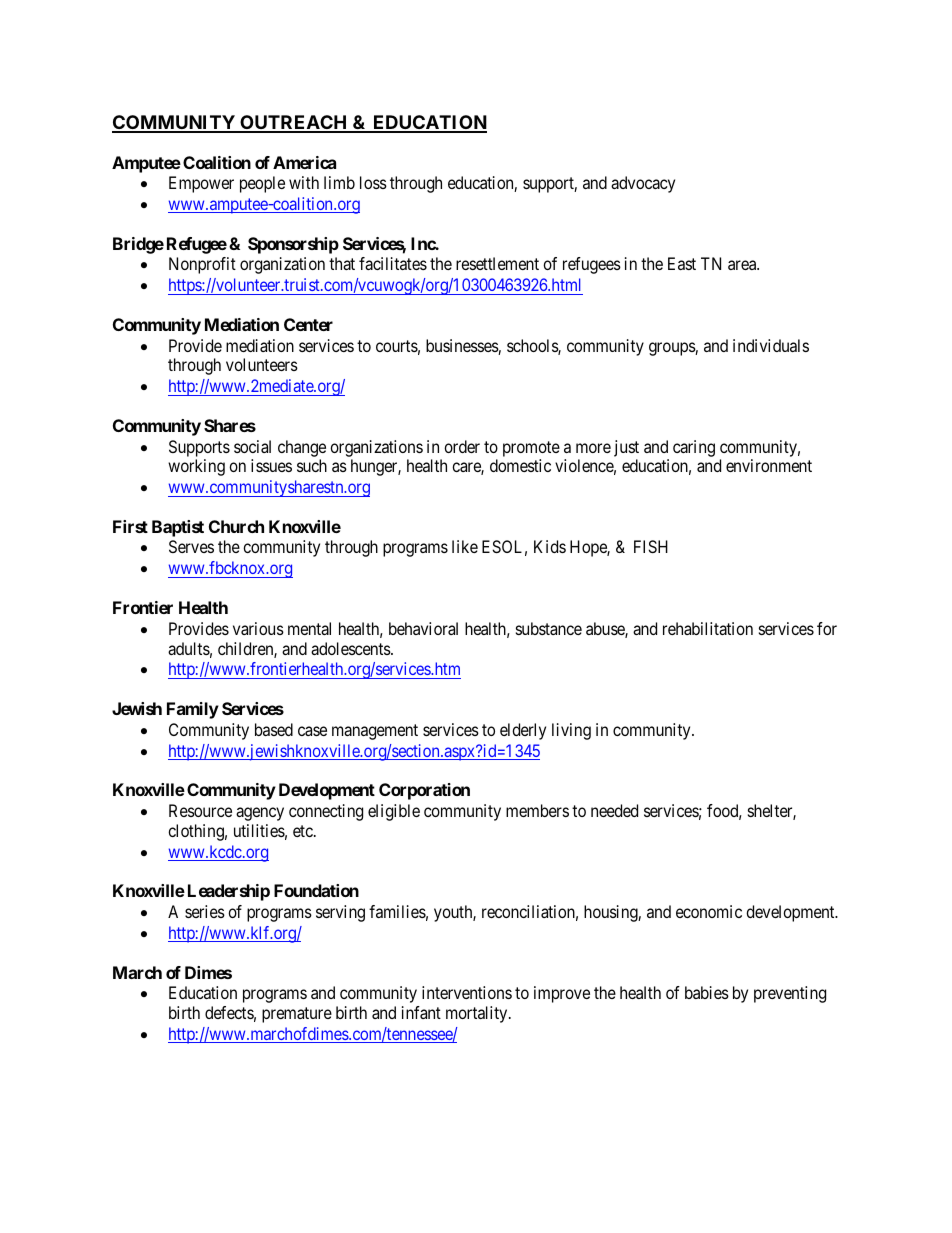 The image size is (952, 1233). I want to click on premature, so click(297, 1015).
